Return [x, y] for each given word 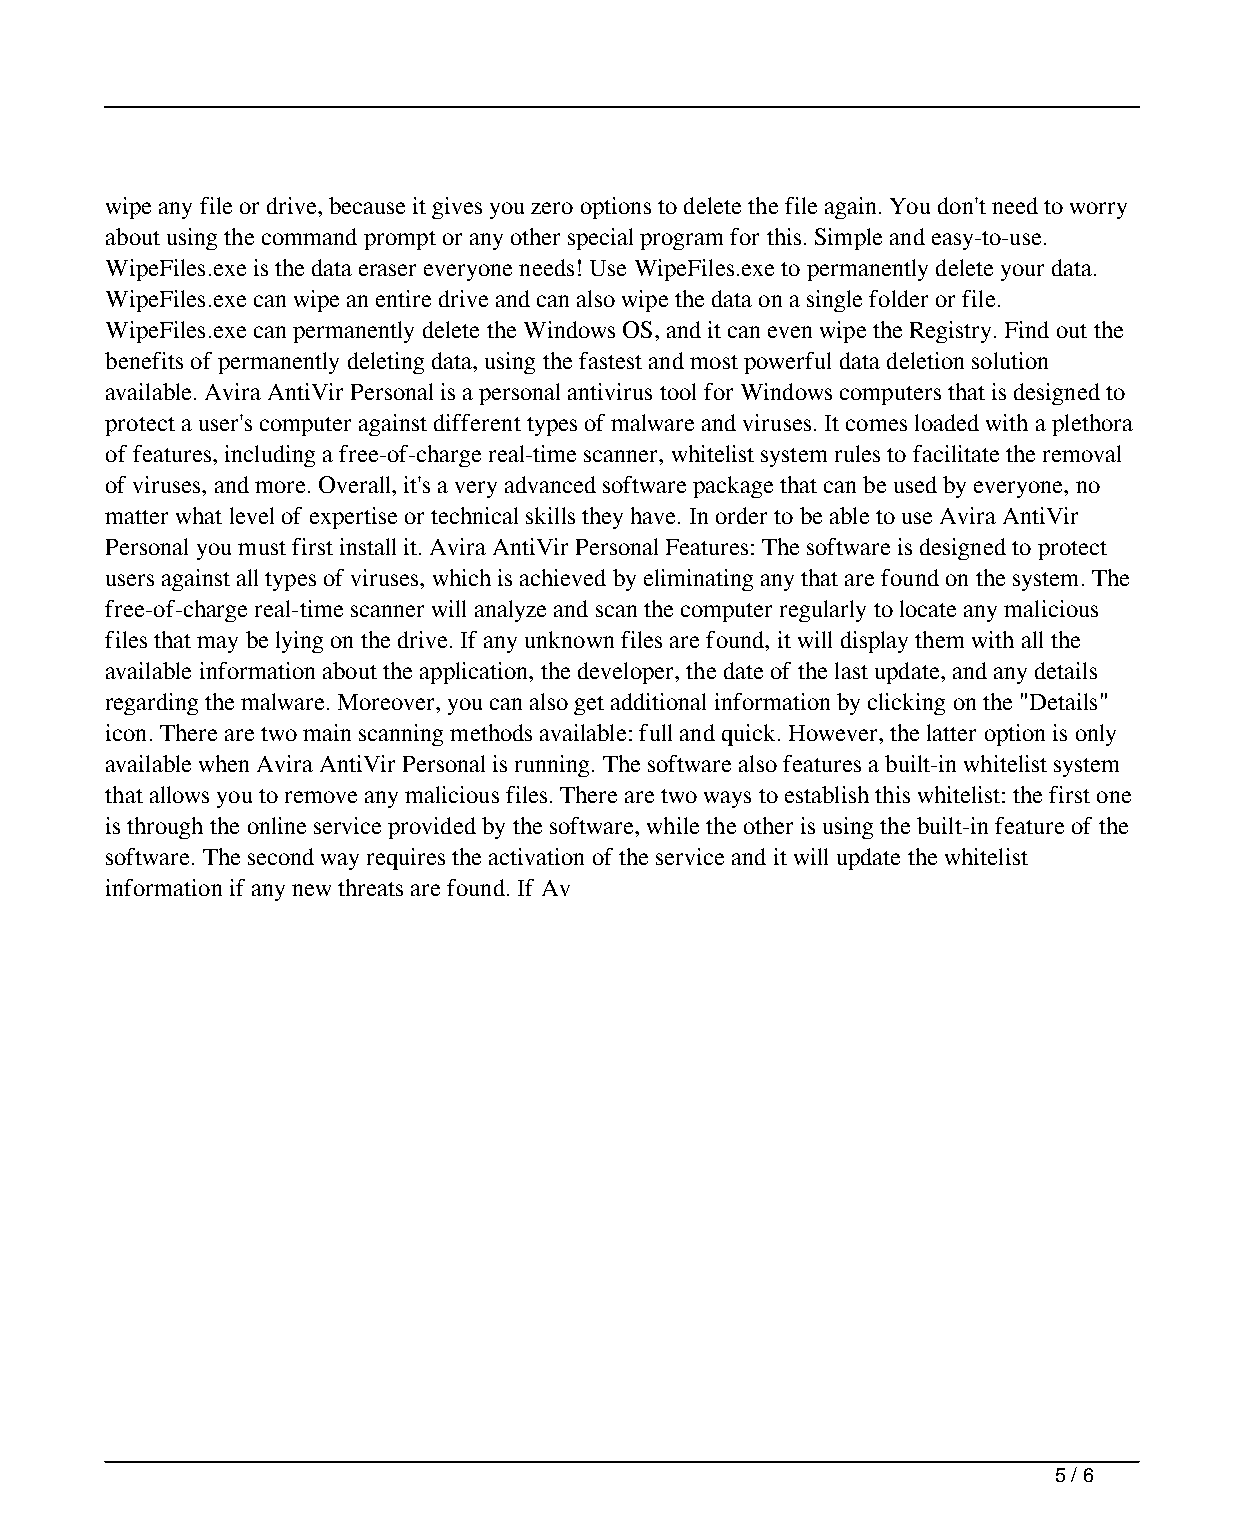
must [262, 548]
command [309, 236]
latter [951, 732]
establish [827, 794]
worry [1098, 210]
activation [536, 856]
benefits [144, 360]
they [602, 518]
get [589, 705]
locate [928, 608]
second [281, 856]
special [600, 239]
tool [678, 391]
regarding [152, 704]
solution [1010, 360]
